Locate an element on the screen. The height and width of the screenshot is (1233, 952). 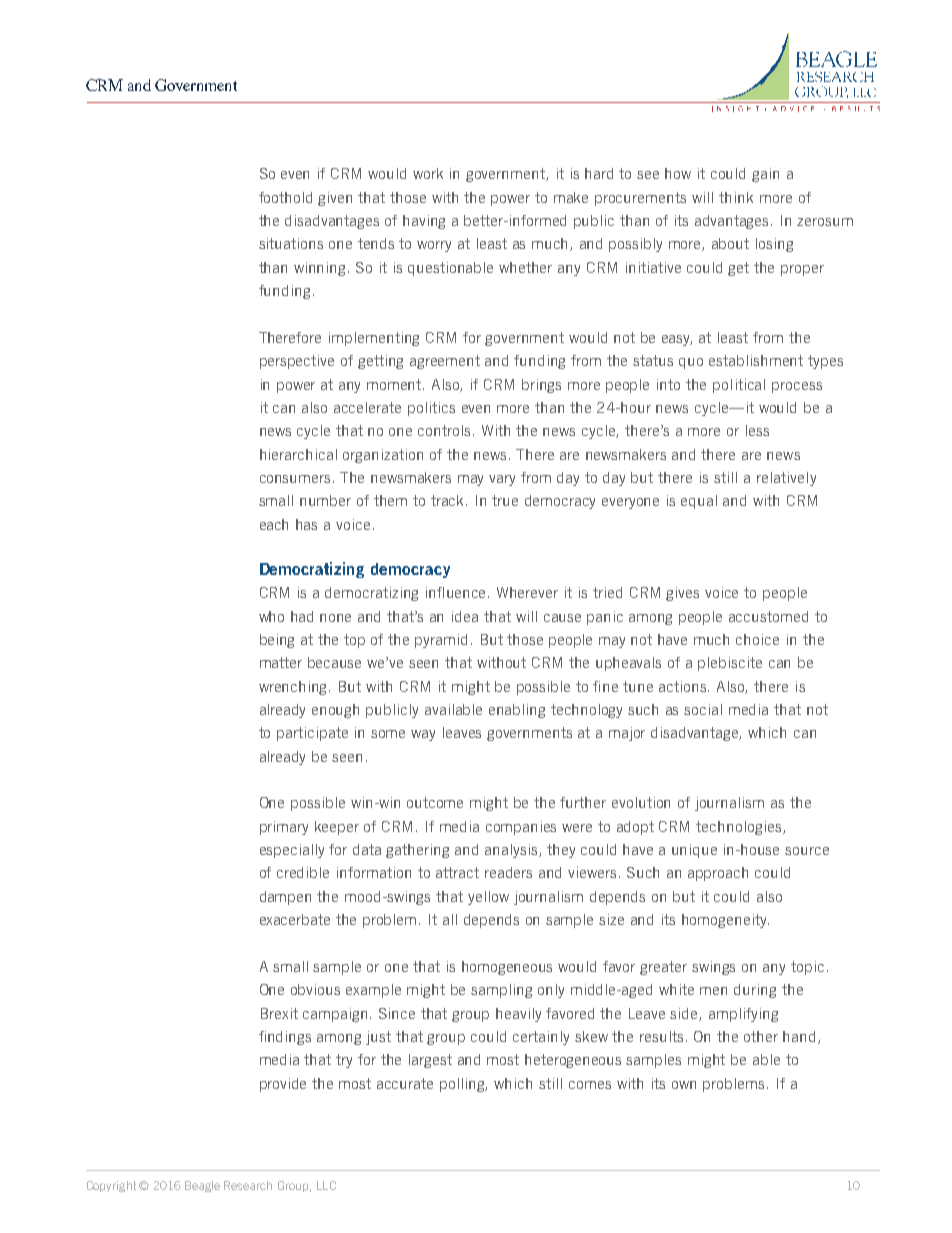
Beagle is located at coordinates (202, 1186).
